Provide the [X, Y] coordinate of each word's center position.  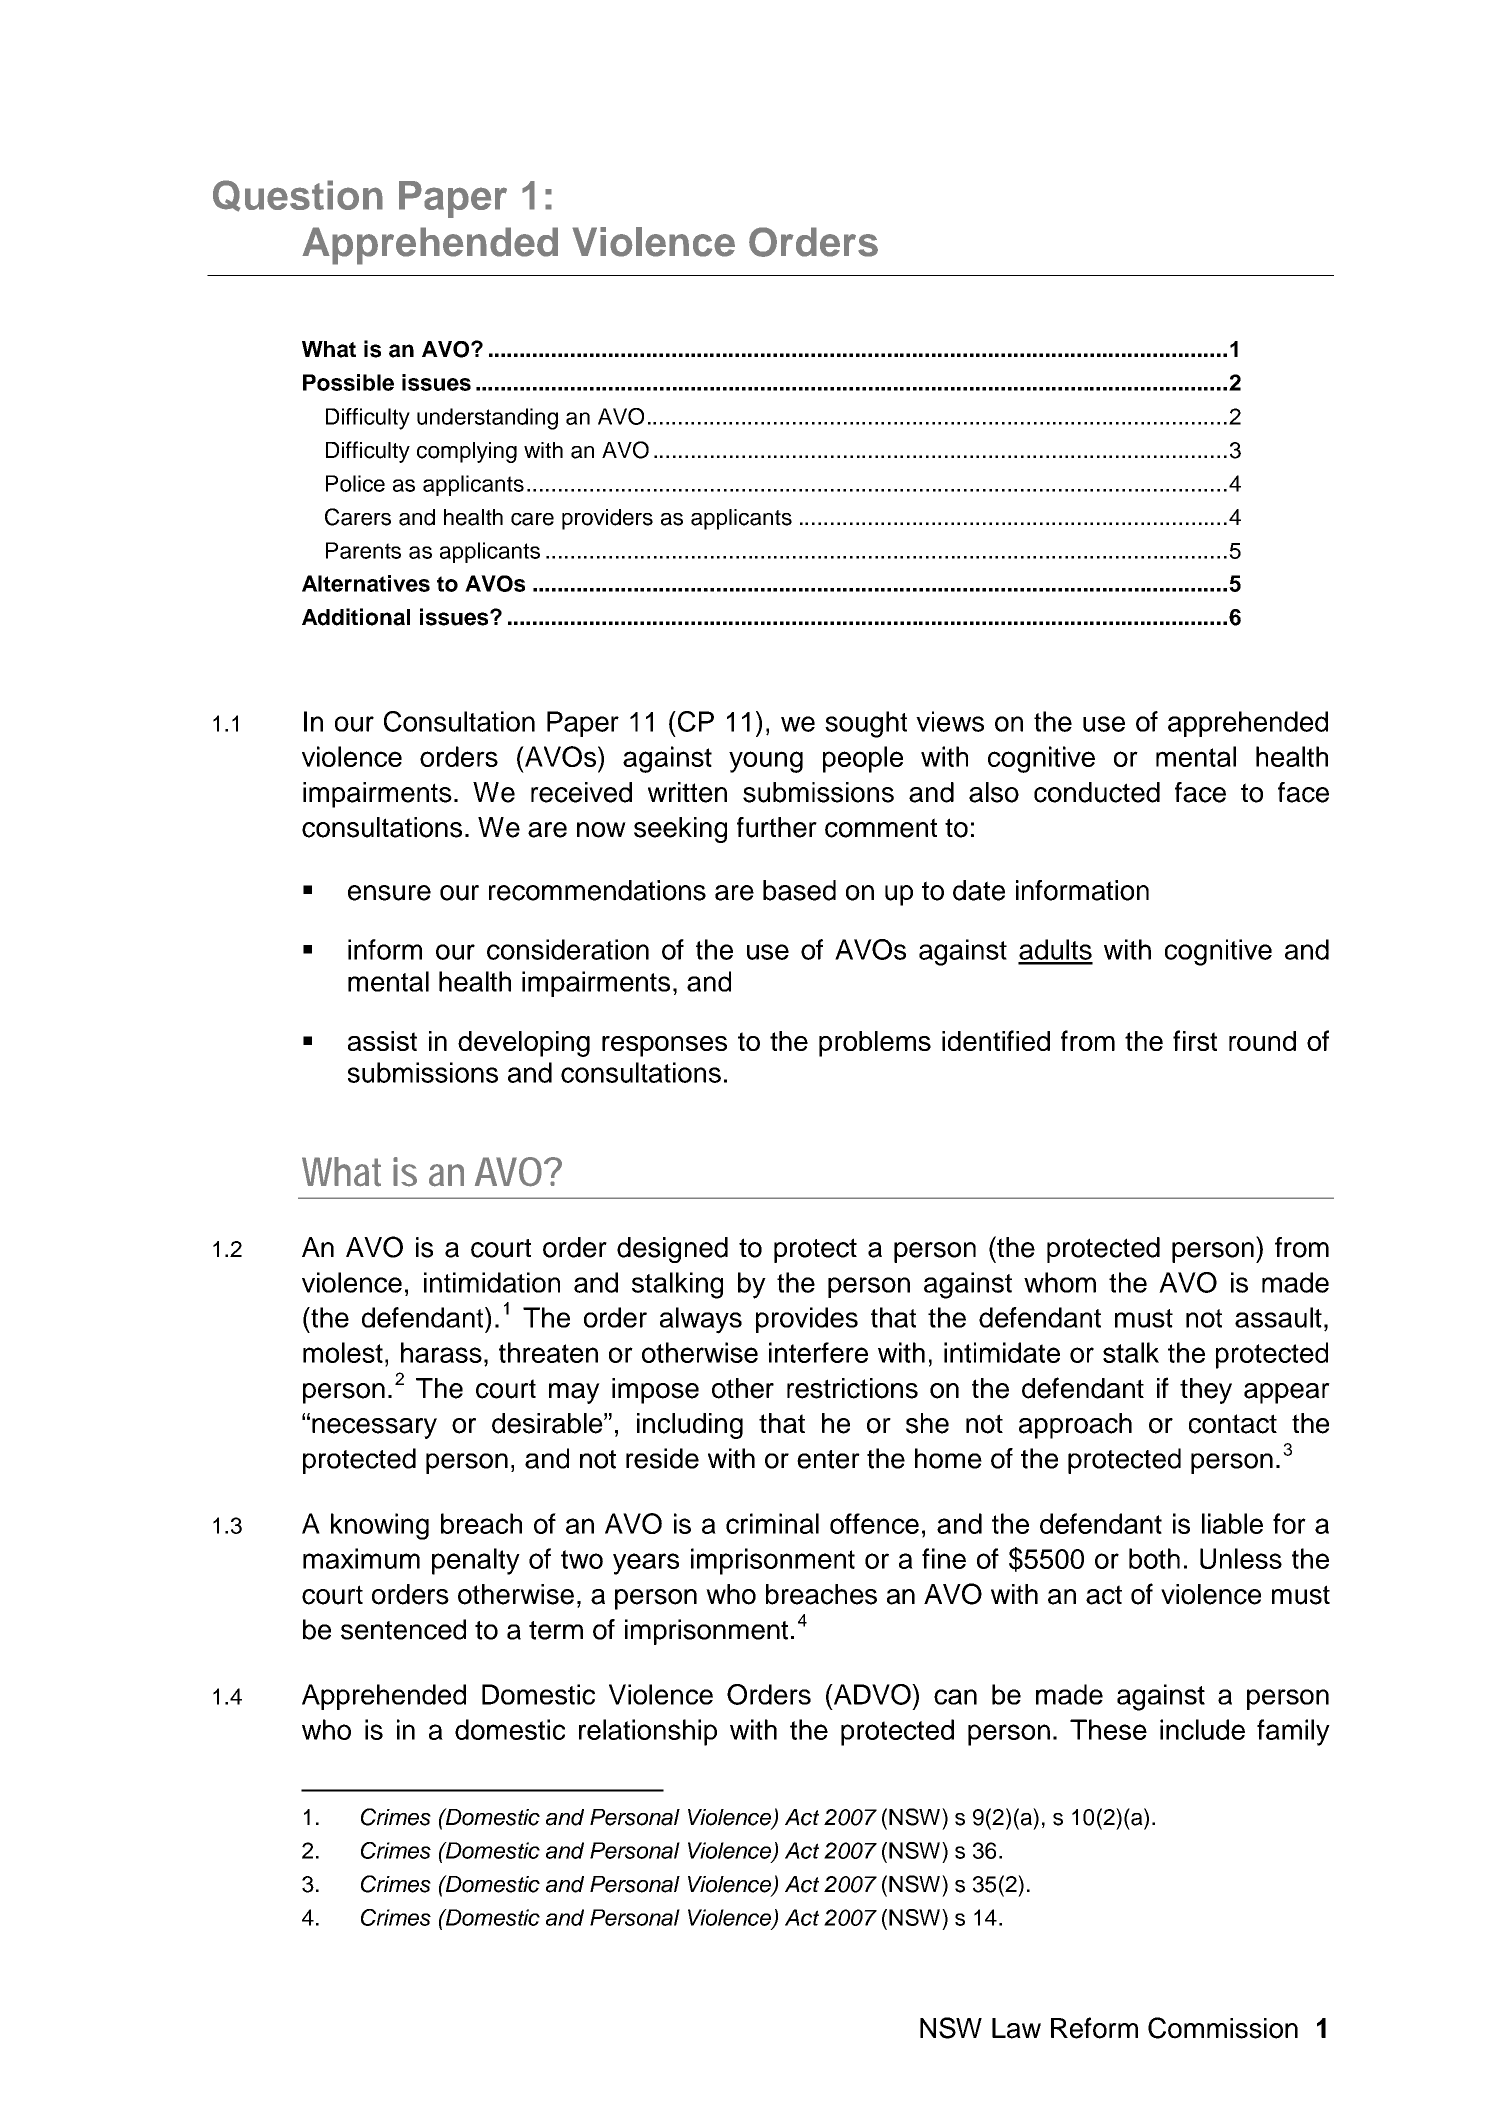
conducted [1097, 792]
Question [298, 196]
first [1195, 1040]
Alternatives [366, 583]
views [950, 721]
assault [1278, 1317]
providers [607, 519]
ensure [389, 893]
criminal [772, 1523]
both [1154, 1558]
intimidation [492, 1282]
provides [807, 1320]
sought [866, 724]
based [799, 890]
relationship [648, 1732]
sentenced [403, 1629]
